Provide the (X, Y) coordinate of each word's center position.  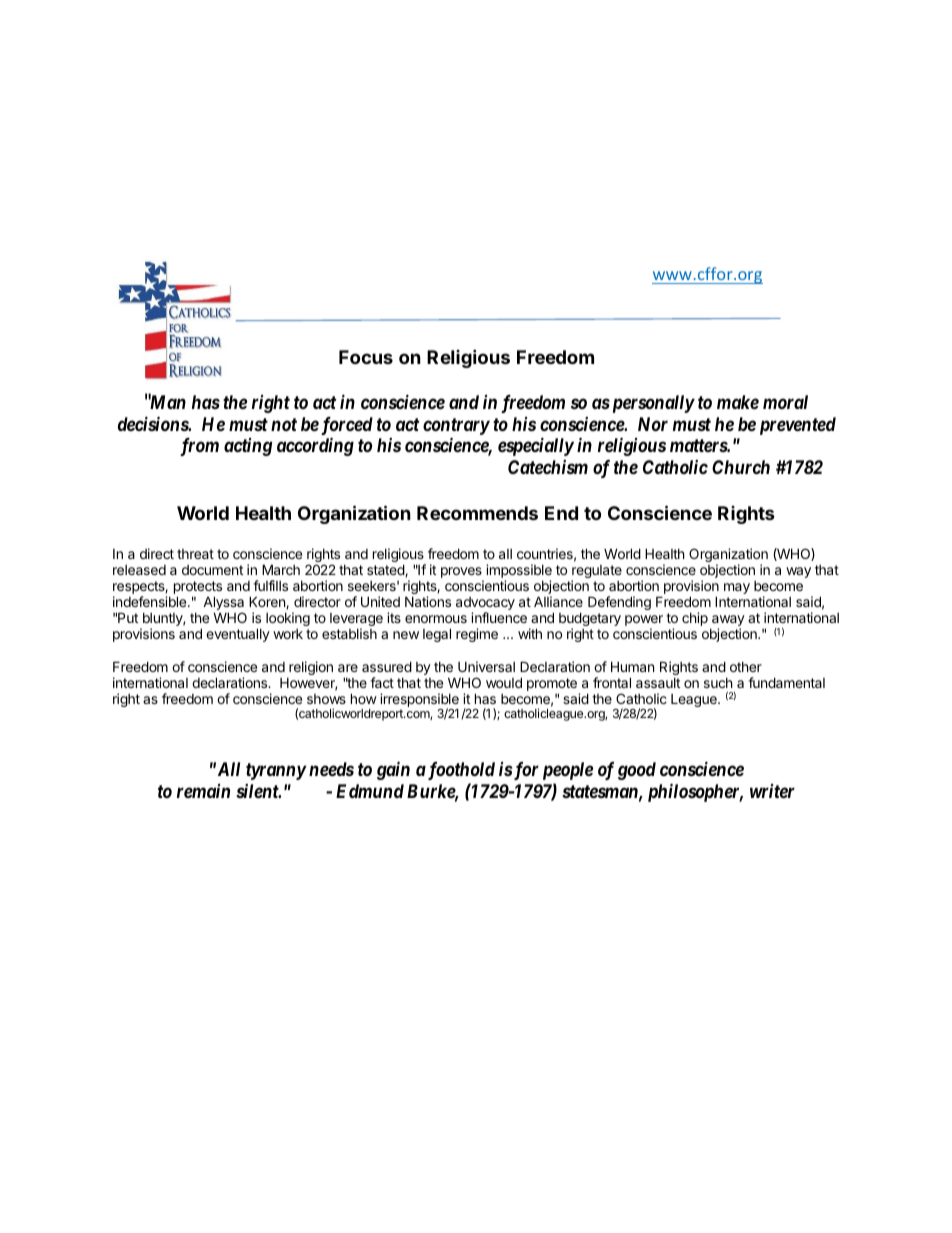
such (718, 683)
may (737, 588)
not (284, 424)
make (738, 402)
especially (536, 446)
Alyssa (223, 604)
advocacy (485, 605)
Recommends (477, 513)
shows (326, 699)
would (504, 682)
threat (195, 554)
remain (203, 791)
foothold (460, 771)
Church (741, 467)
